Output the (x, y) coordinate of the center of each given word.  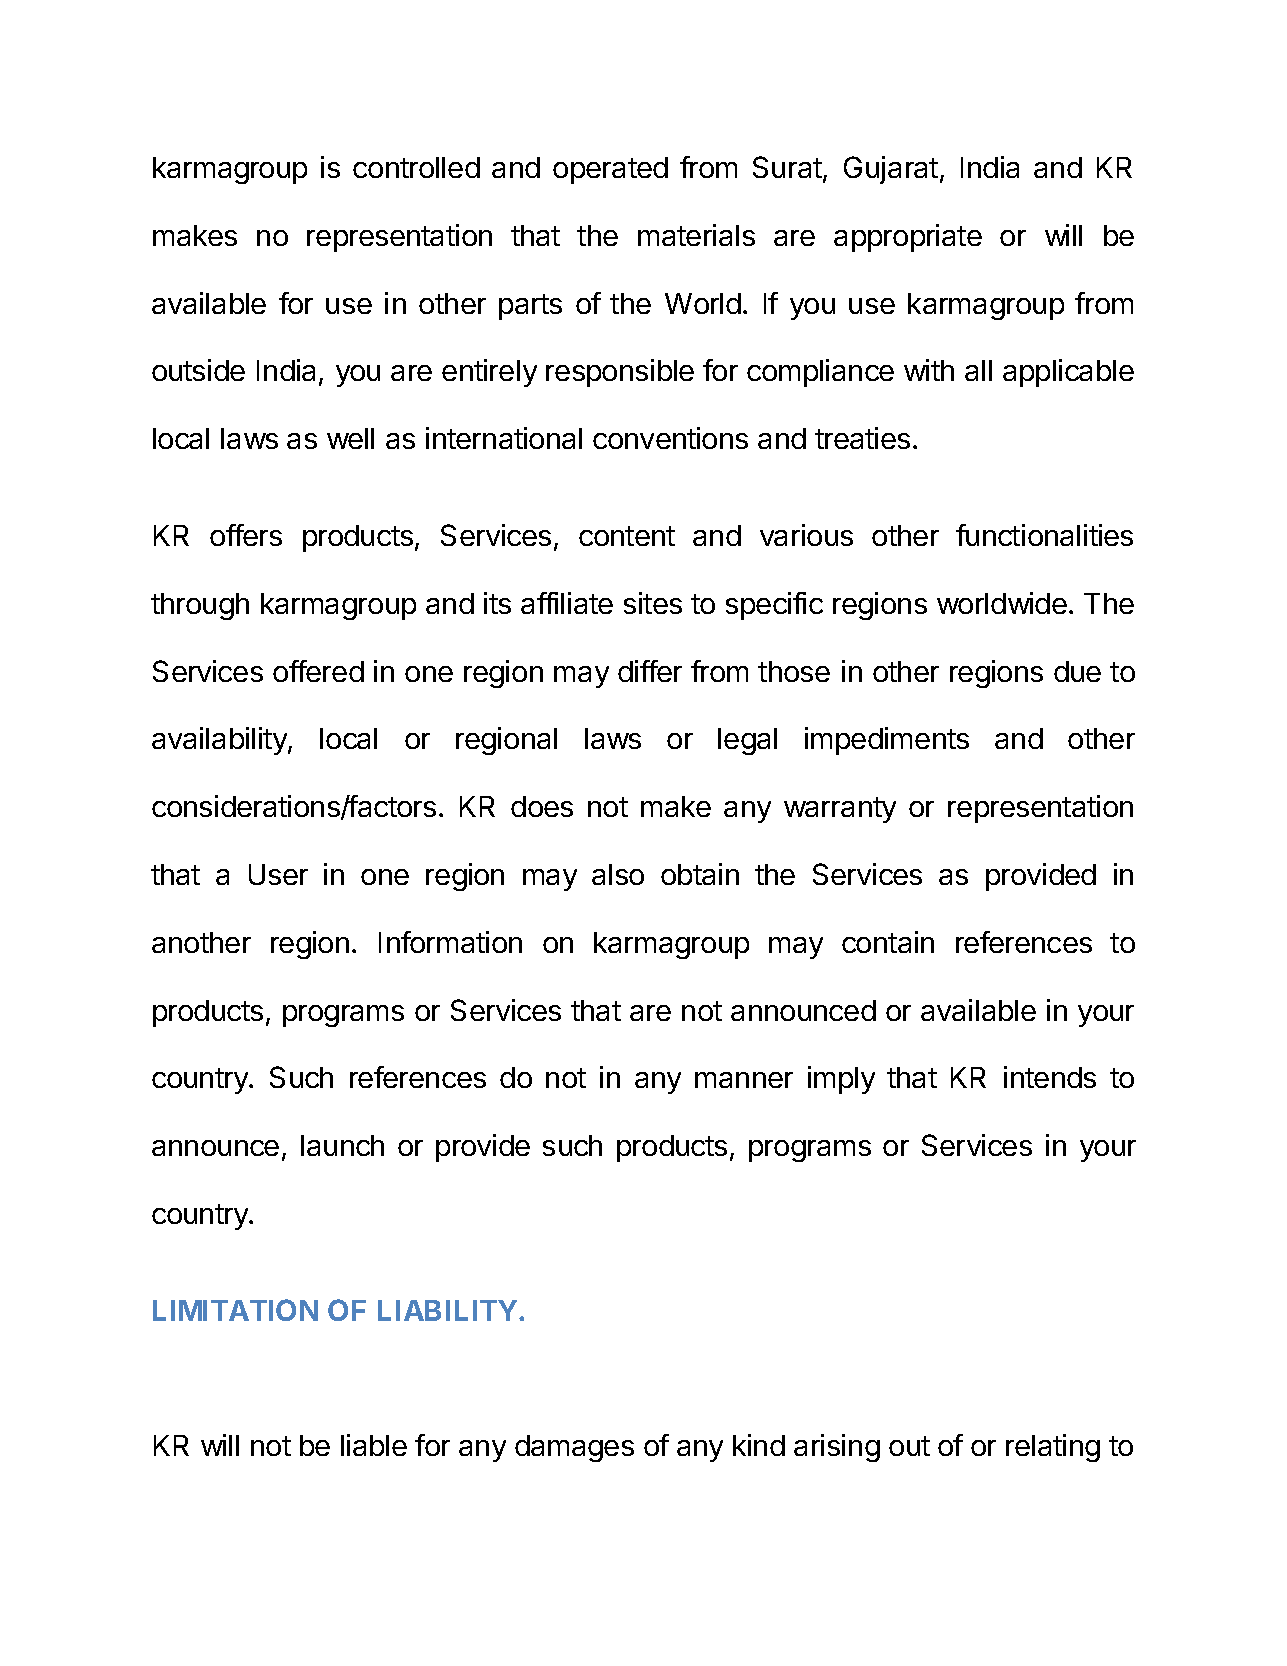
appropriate (908, 238)
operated (610, 170)
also (618, 874)
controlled (416, 167)
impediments (887, 741)
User (278, 874)
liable (374, 1445)
